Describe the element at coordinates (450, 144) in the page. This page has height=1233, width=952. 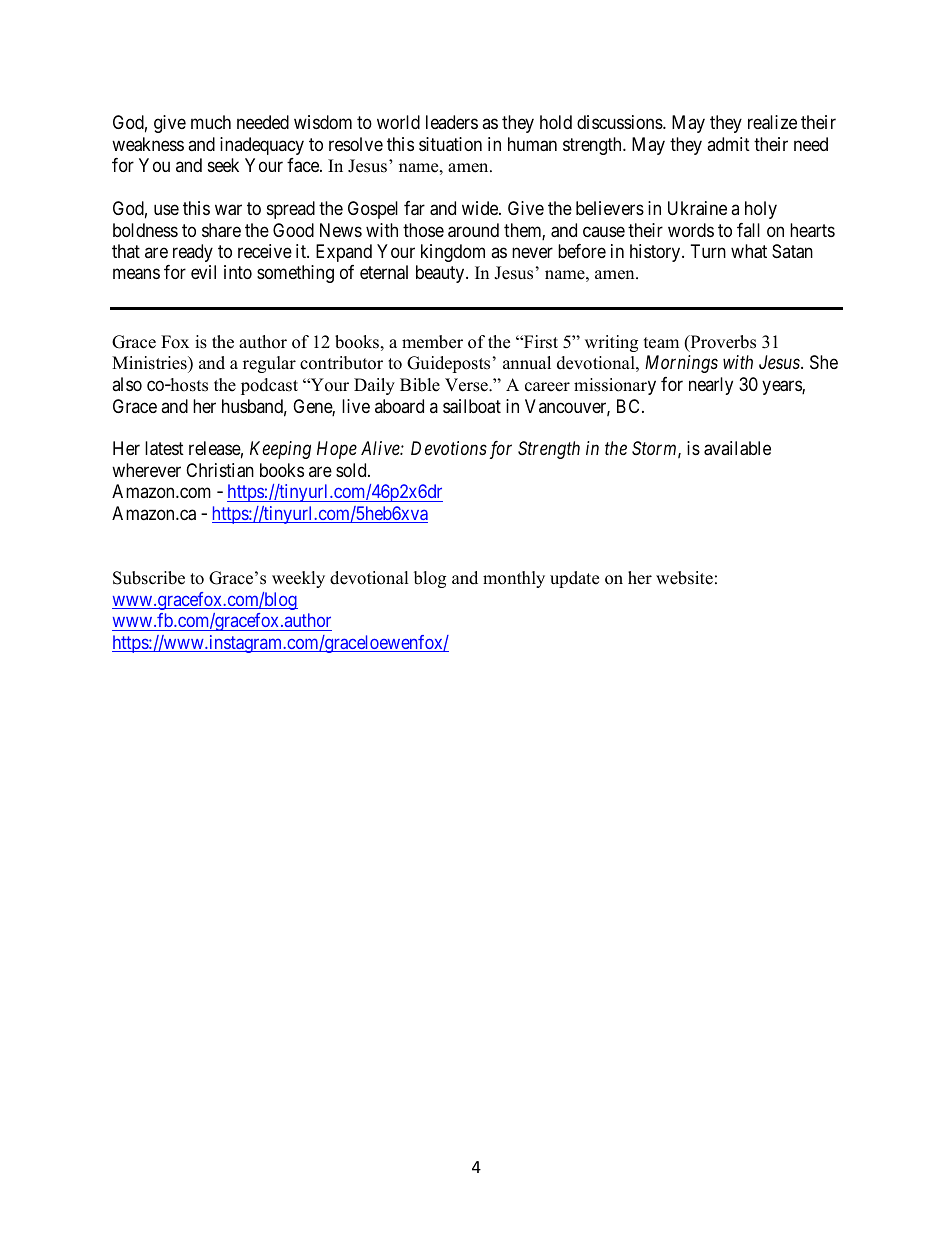
I see `situation` at that location.
